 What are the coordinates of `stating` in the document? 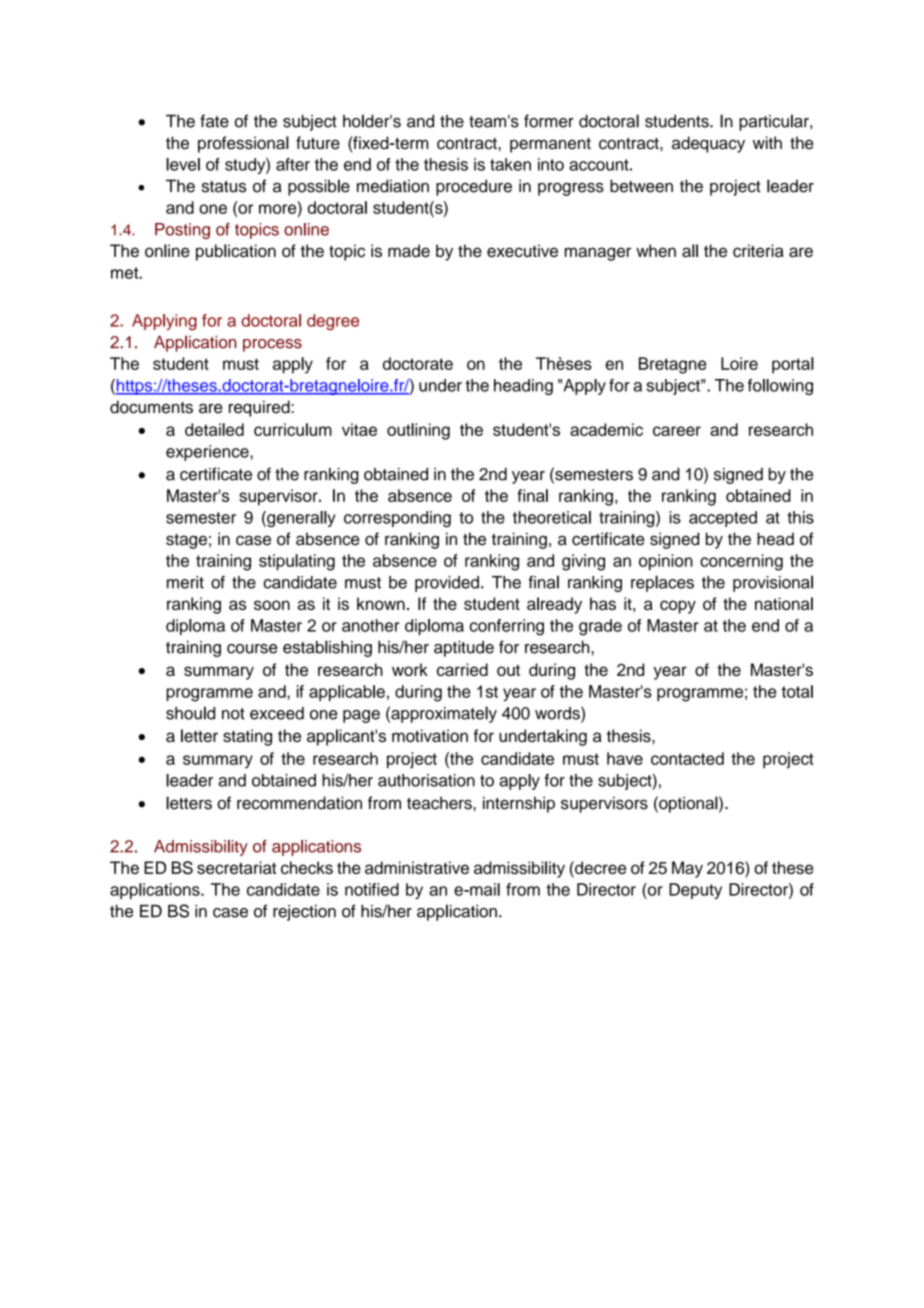 It's located at (247, 737).
